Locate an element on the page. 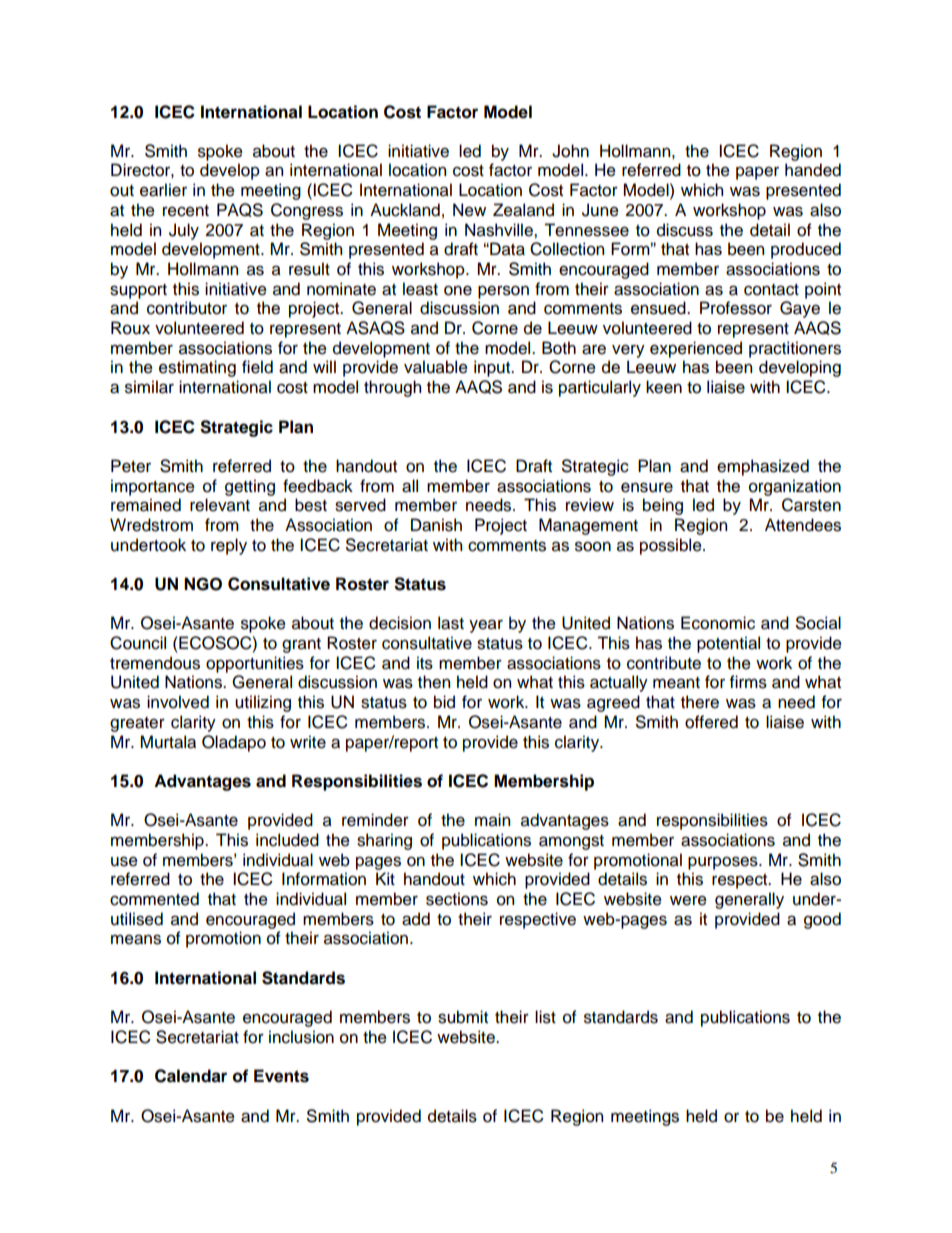  New is located at coordinates (469, 210).
